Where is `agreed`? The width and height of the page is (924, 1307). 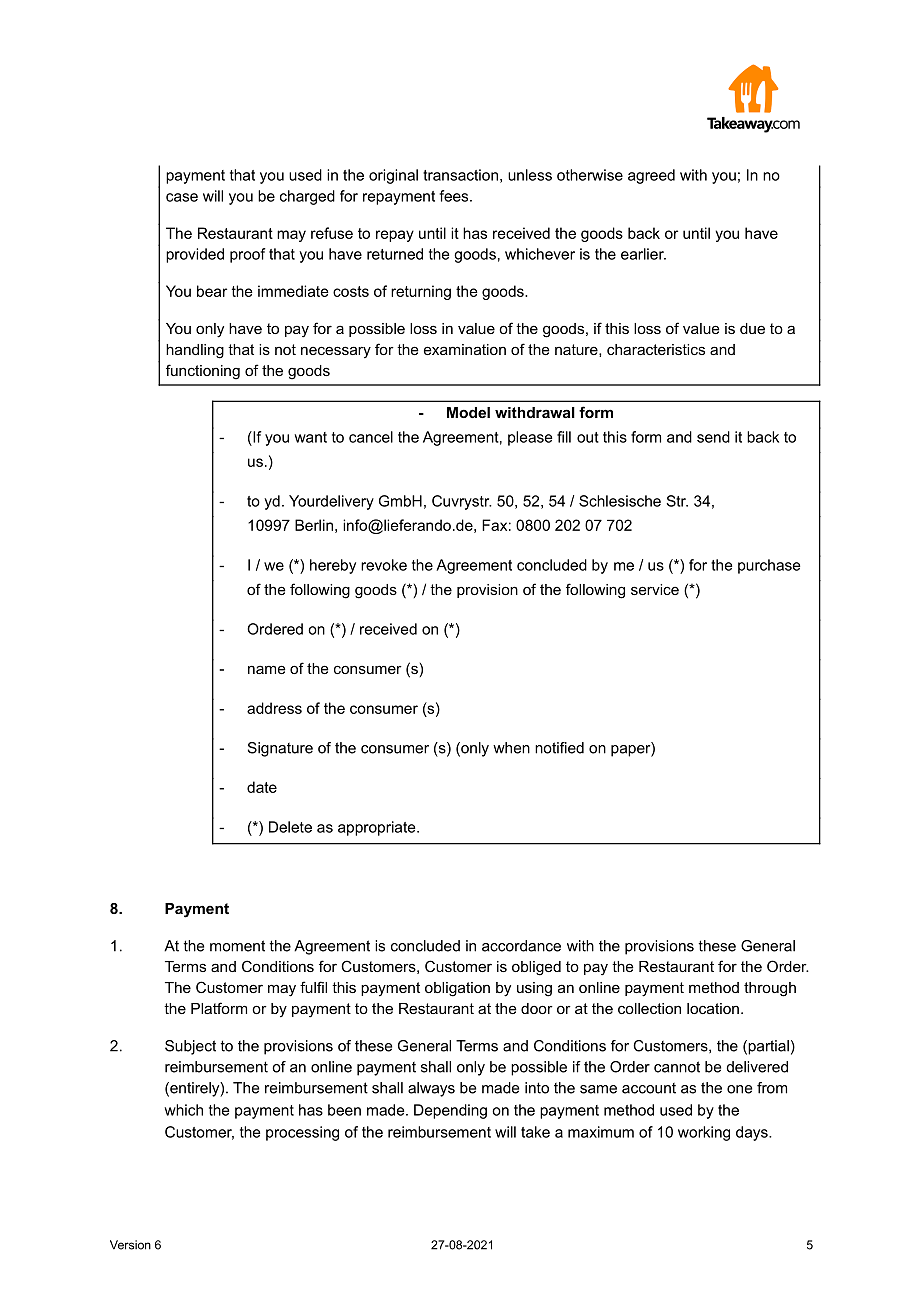 agreed is located at coordinates (651, 176).
